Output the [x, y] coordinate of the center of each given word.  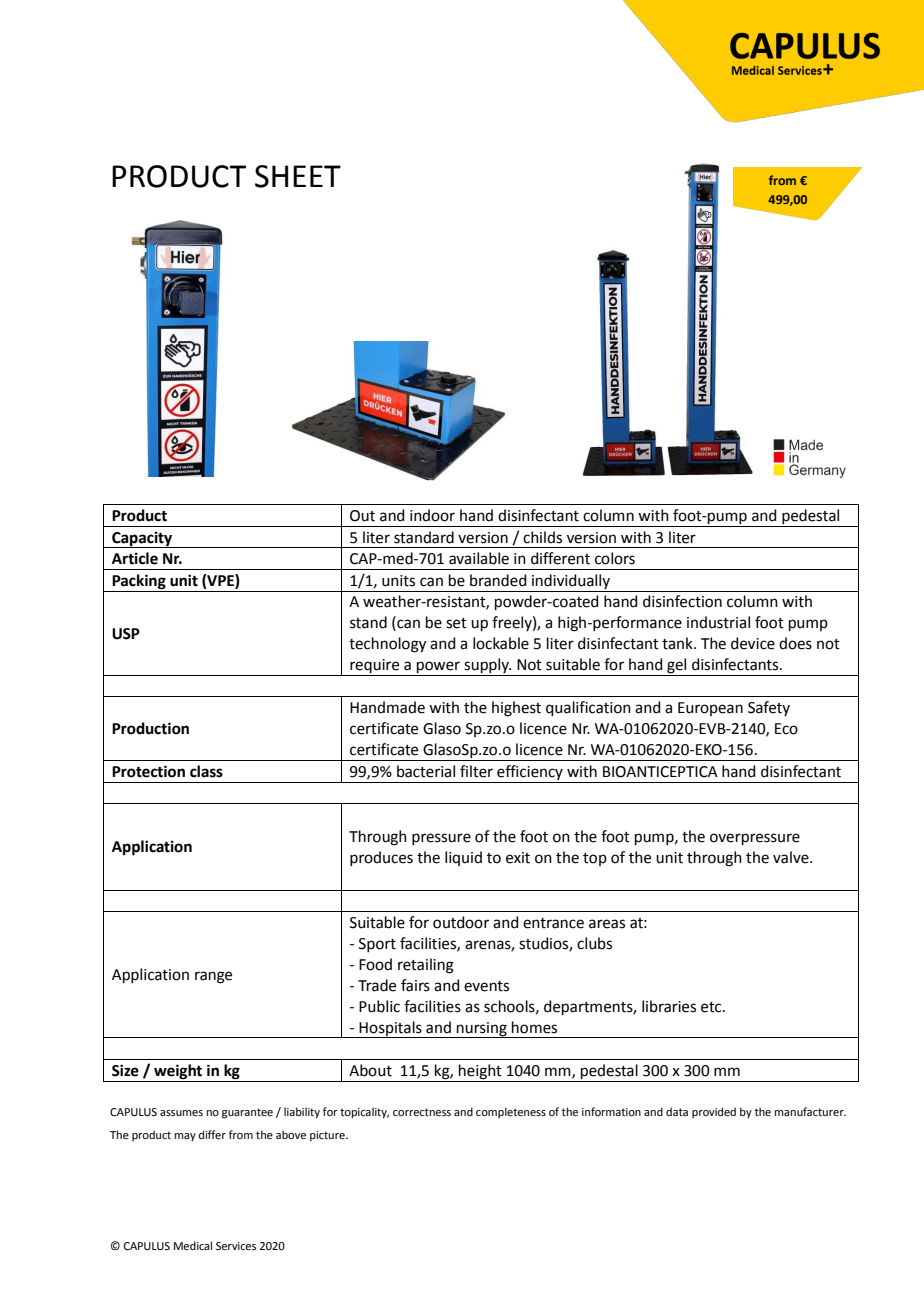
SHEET [298, 176]
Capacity [142, 539]
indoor [432, 515]
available [479, 558]
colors [615, 558]
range [213, 977]
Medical [193, 1245]
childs [542, 537]
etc [712, 1007]
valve [792, 857]
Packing [139, 582]
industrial [718, 622]
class [206, 771]
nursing [482, 1030]
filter [476, 771]
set [456, 623]
